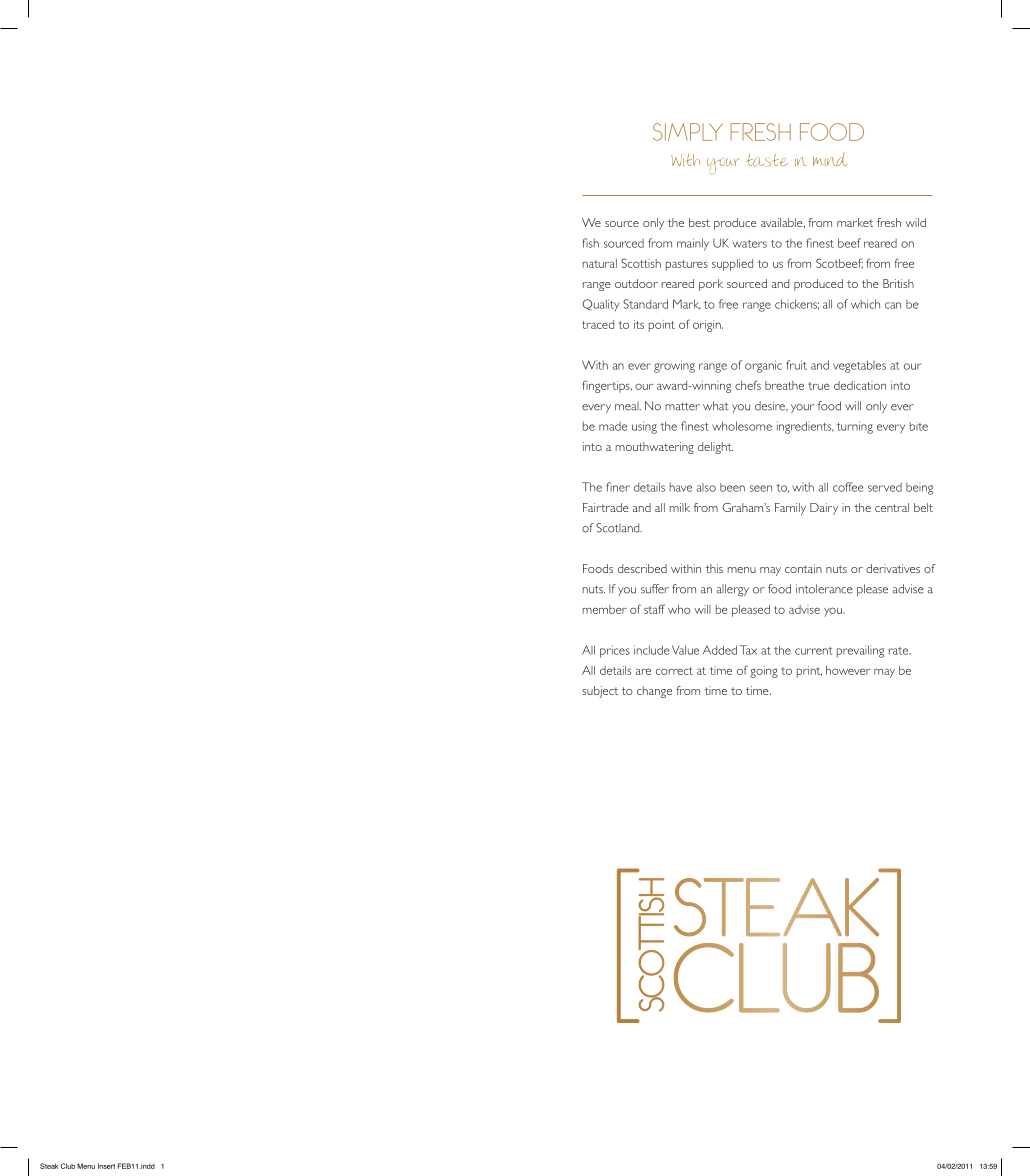 This screenshot has height=1176, width=1030. I want to click on true, so click(818, 386).
